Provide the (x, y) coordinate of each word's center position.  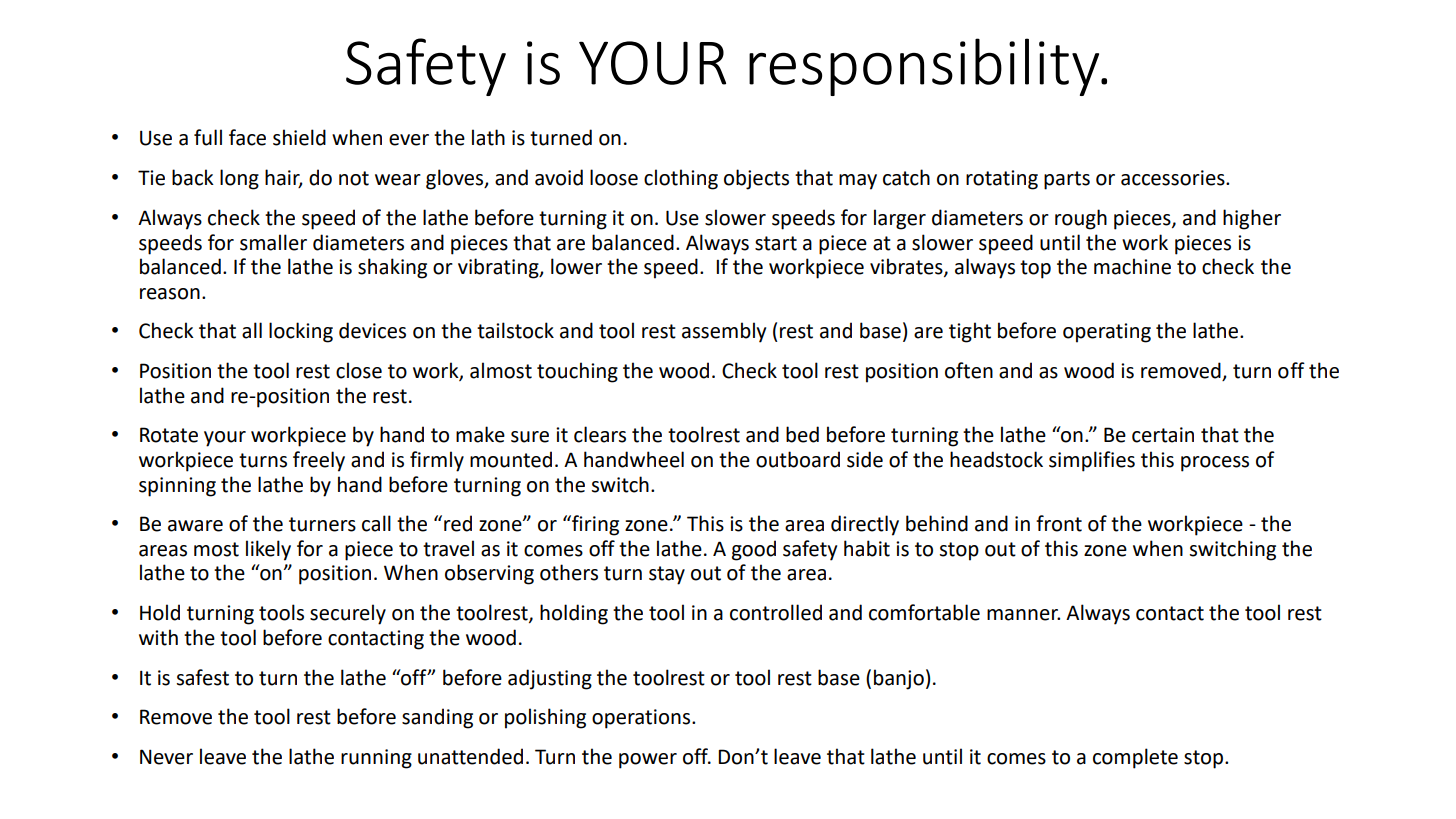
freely (319, 461)
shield (299, 137)
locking (301, 332)
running (376, 759)
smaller (273, 242)
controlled (776, 612)
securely (348, 614)
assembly (724, 332)
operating (1107, 333)
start (776, 243)
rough (1081, 219)
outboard (798, 459)
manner (1023, 615)
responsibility (925, 67)
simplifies (1092, 461)
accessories (1174, 178)
